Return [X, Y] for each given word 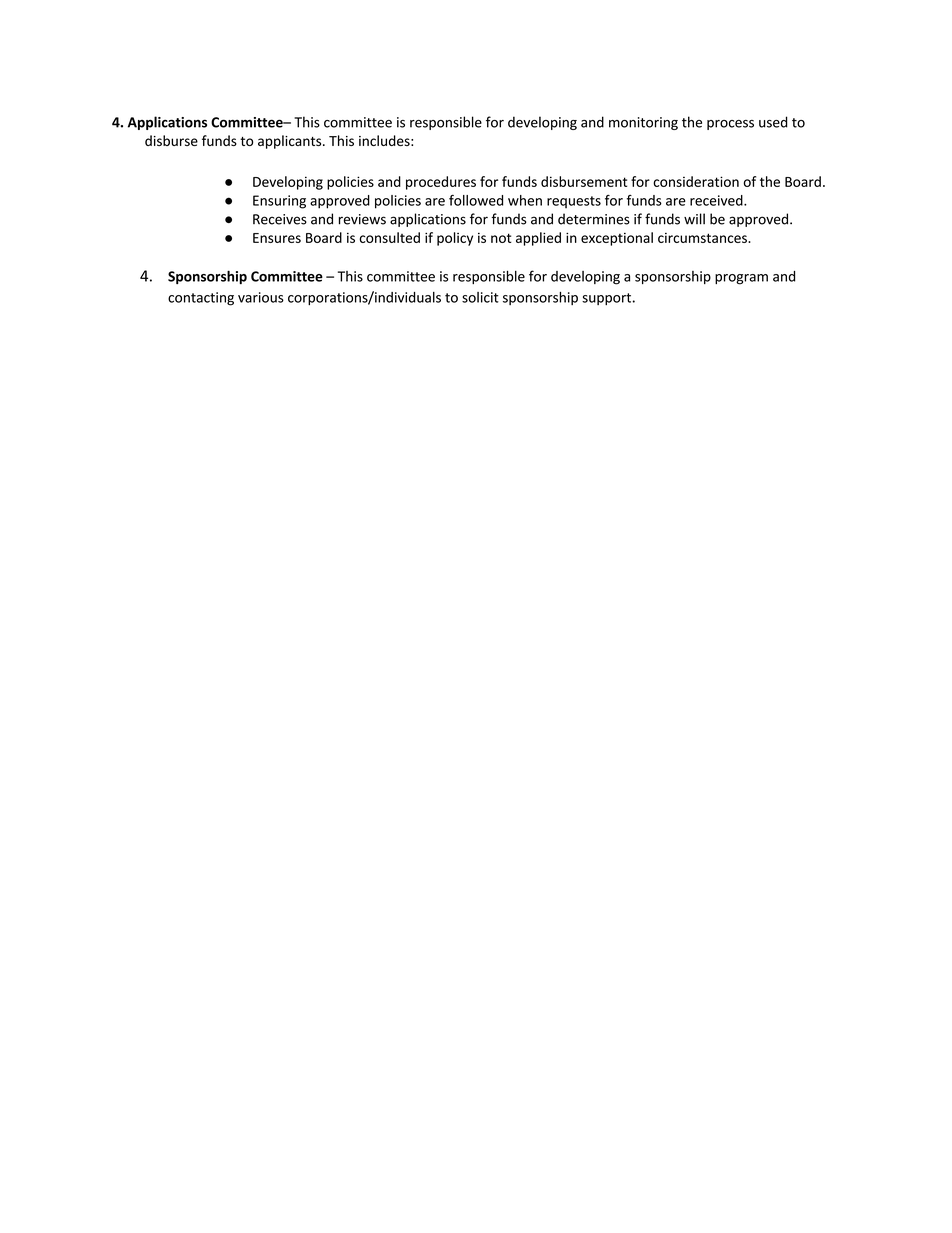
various [261, 297]
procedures [441, 183]
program [741, 279]
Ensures [277, 238]
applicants [291, 142]
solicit [480, 297]
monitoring [643, 123]
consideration [696, 181]
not [501, 238]
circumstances [703, 238]
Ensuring [279, 202]
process [730, 125]
